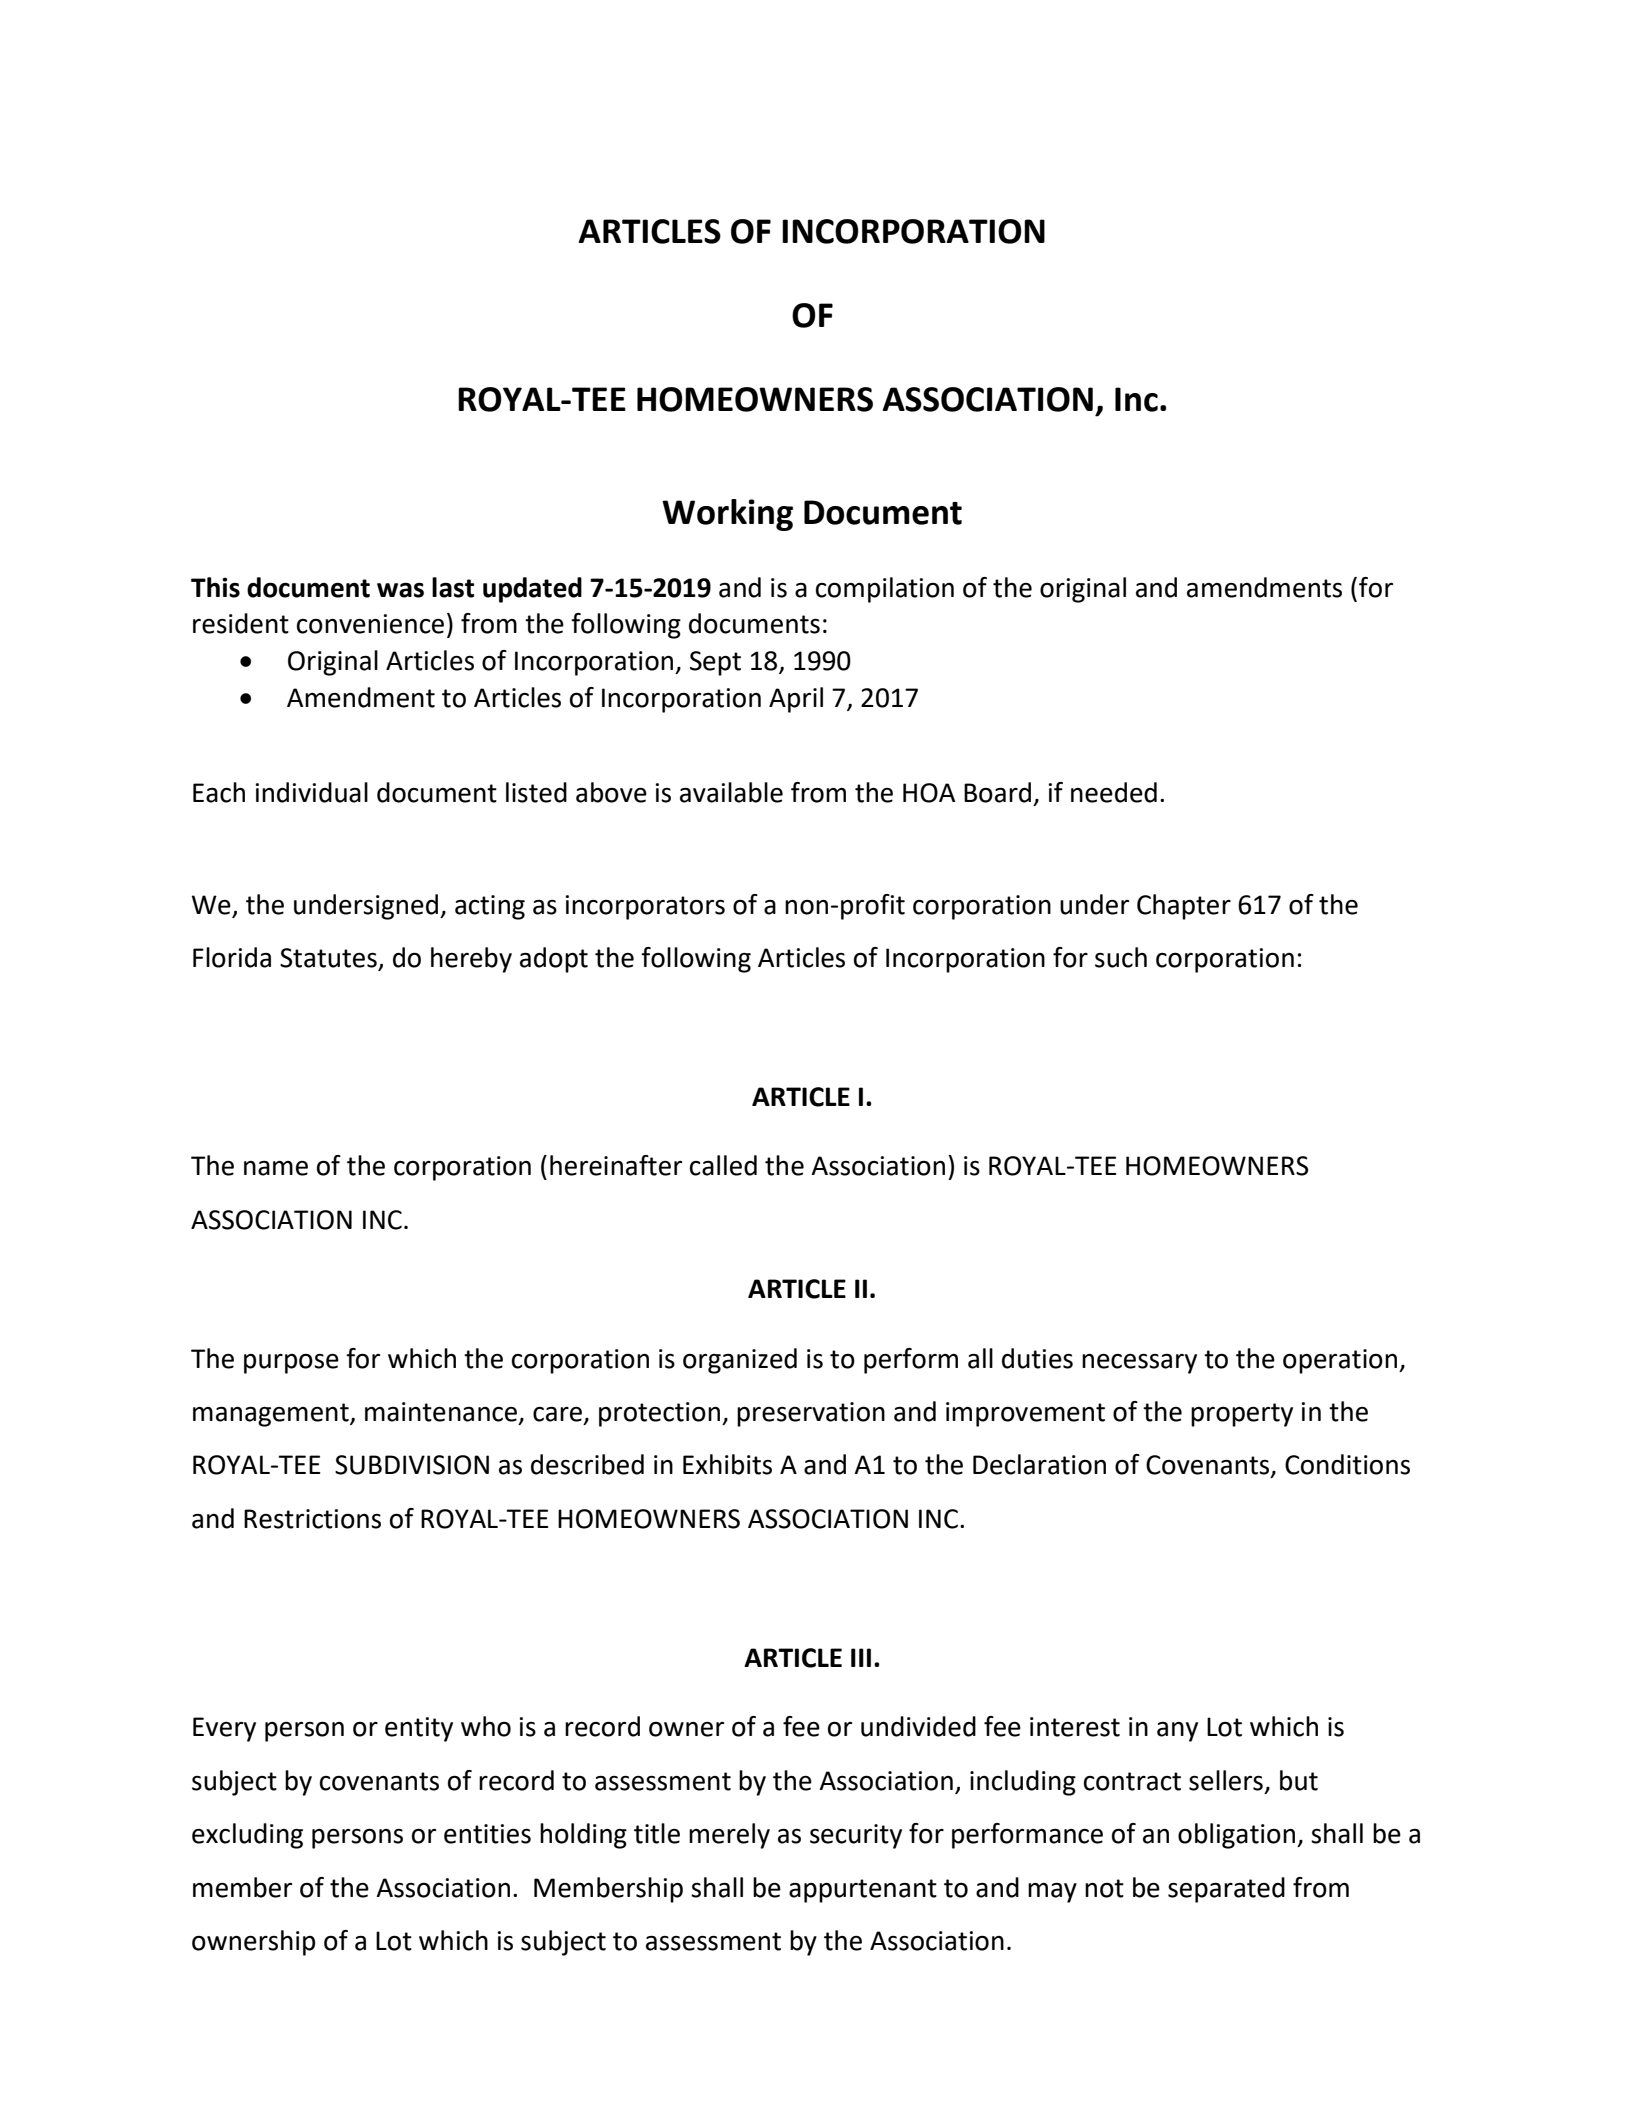 The height and width of the screenshot is (2102, 1625). Describe the element at coordinates (554, 960) in the screenshot. I see `adopt` at that location.
